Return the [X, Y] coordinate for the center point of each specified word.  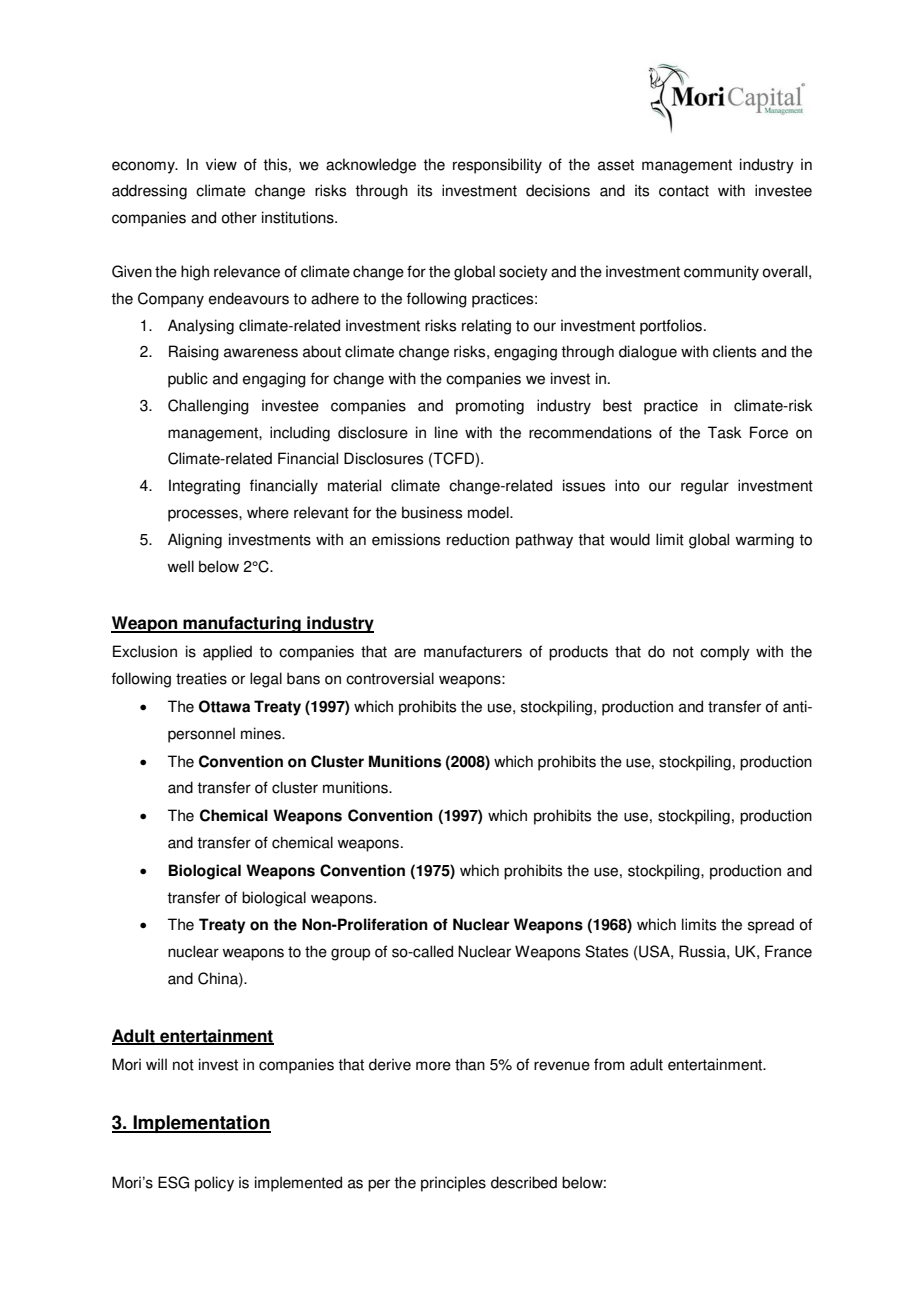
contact [684, 191]
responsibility [497, 166]
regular [705, 487]
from [609, 1064]
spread [771, 926]
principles [453, 1184]
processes [204, 515]
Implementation [201, 1124]
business [432, 512]
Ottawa [224, 706]
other [239, 217]
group [350, 954]
